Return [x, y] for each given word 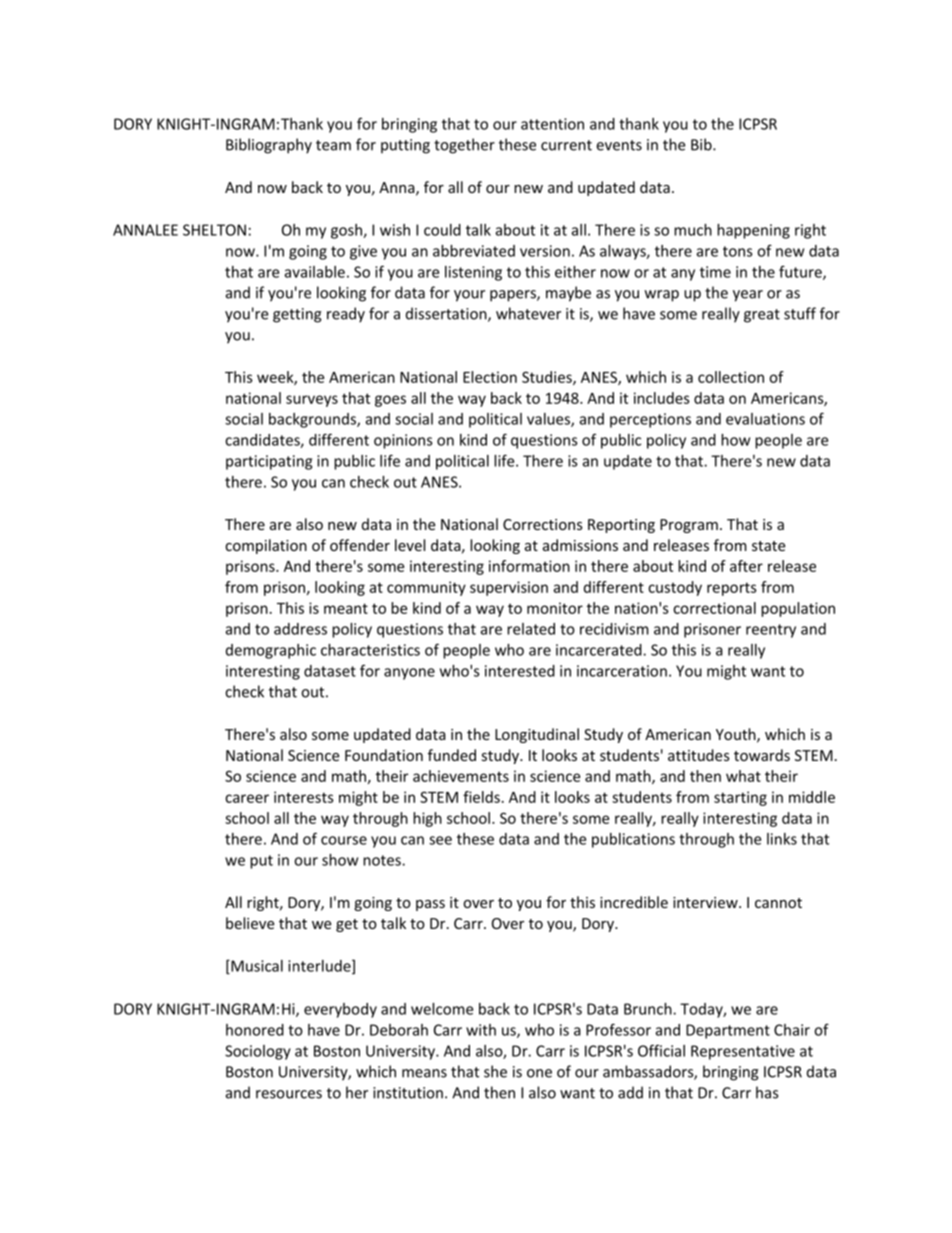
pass [430, 905]
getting [297, 315]
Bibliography [269, 146]
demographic [271, 651]
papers [514, 296]
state [768, 546]
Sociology [258, 1052]
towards [762, 755]
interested [520, 671]
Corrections [543, 524]
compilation [266, 546]
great [762, 316]
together [464, 146]
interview [706, 902]
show [340, 860]
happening [753, 231]
